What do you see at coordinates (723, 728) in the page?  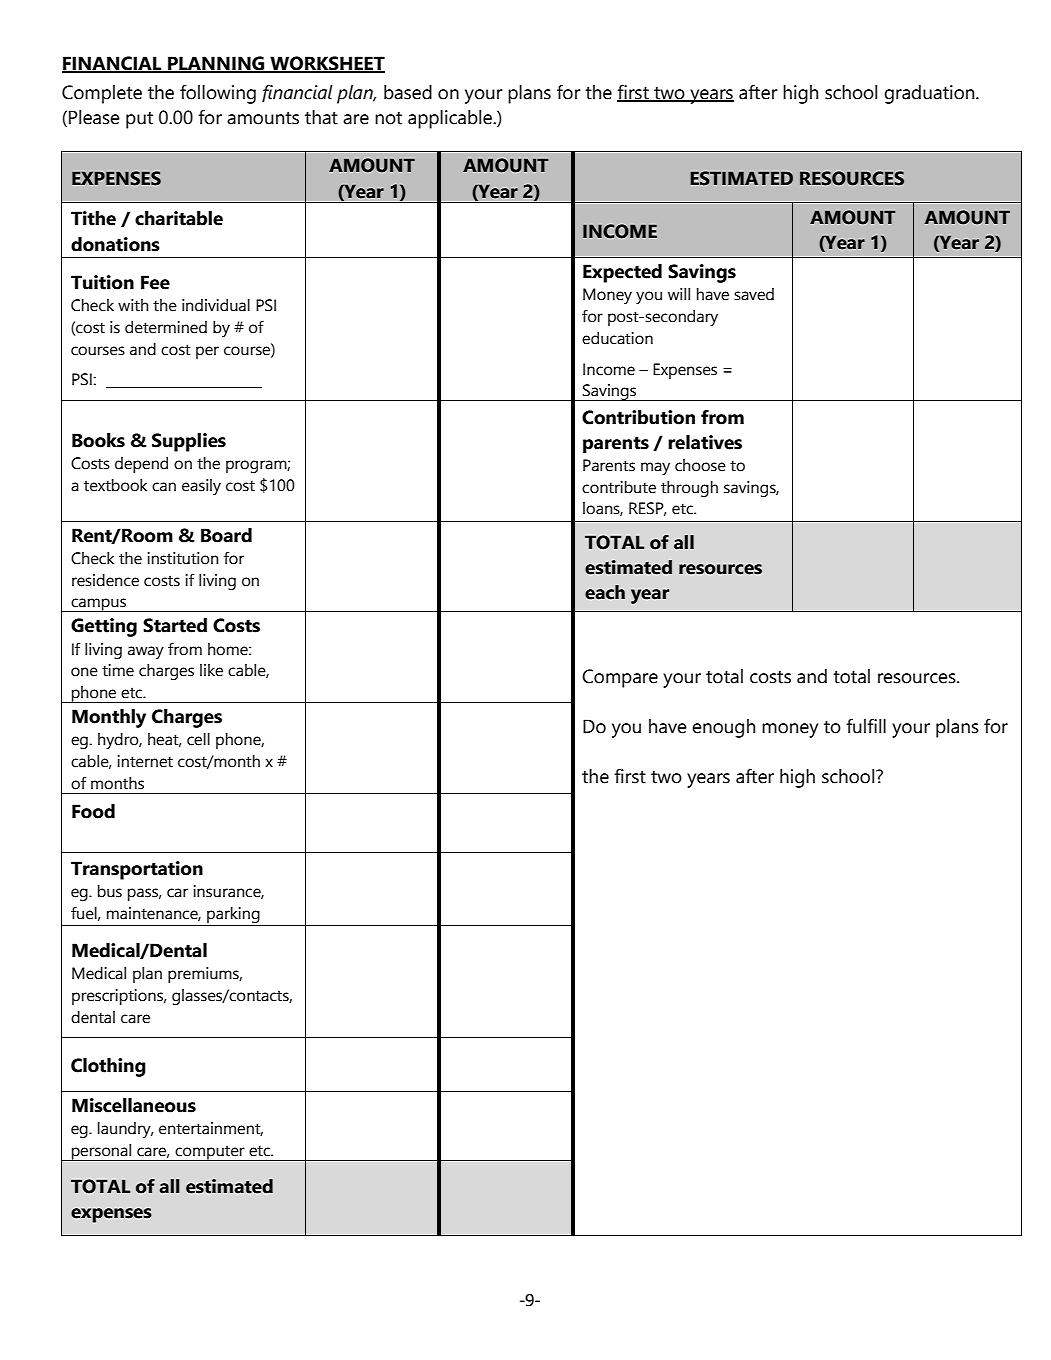 I see `enough` at bounding box center [723, 728].
